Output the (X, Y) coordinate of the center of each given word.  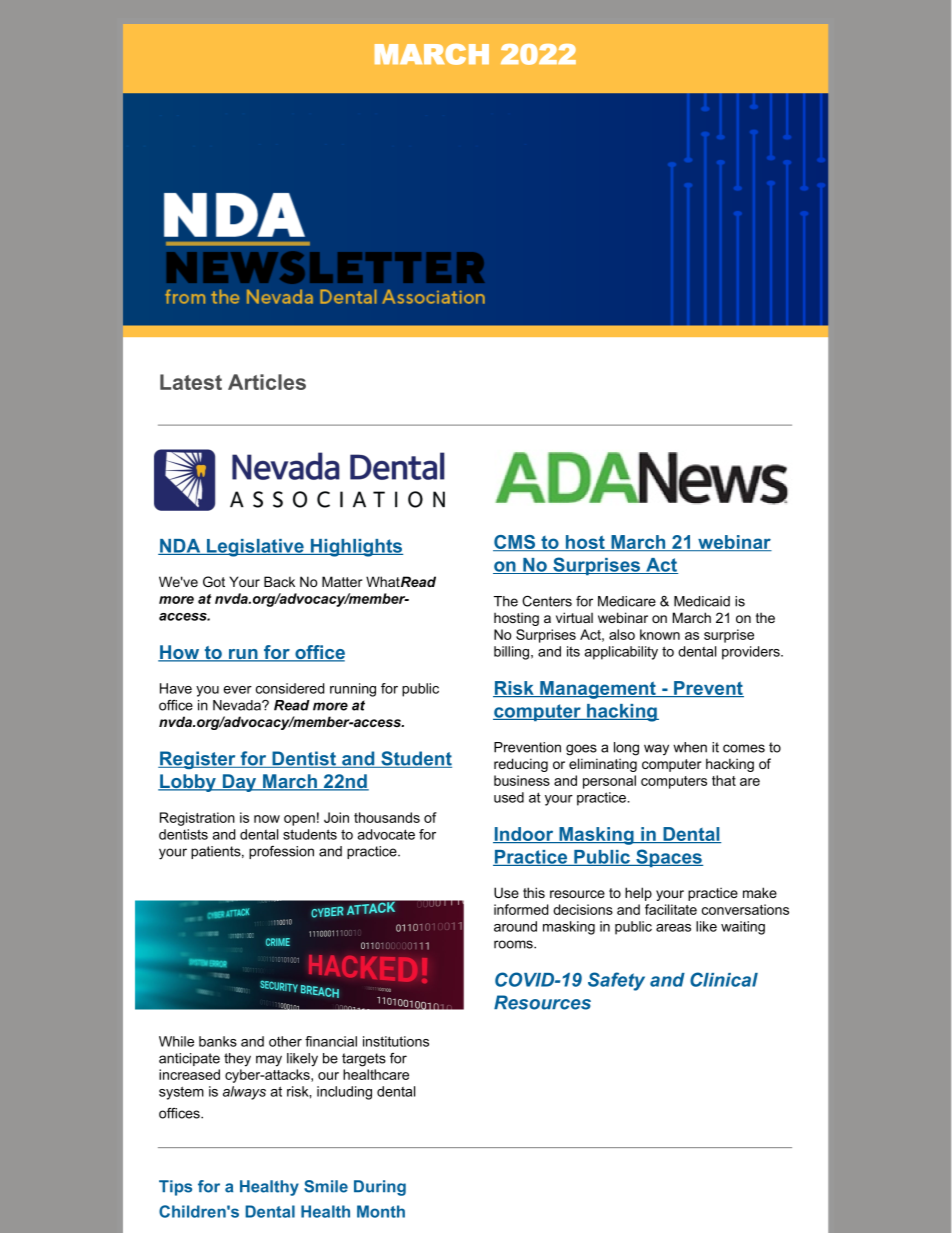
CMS (515, 543)
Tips (175, 1188)
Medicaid (702, 601)
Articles (267, 382)
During (380, 1188)
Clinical (724, 979)
